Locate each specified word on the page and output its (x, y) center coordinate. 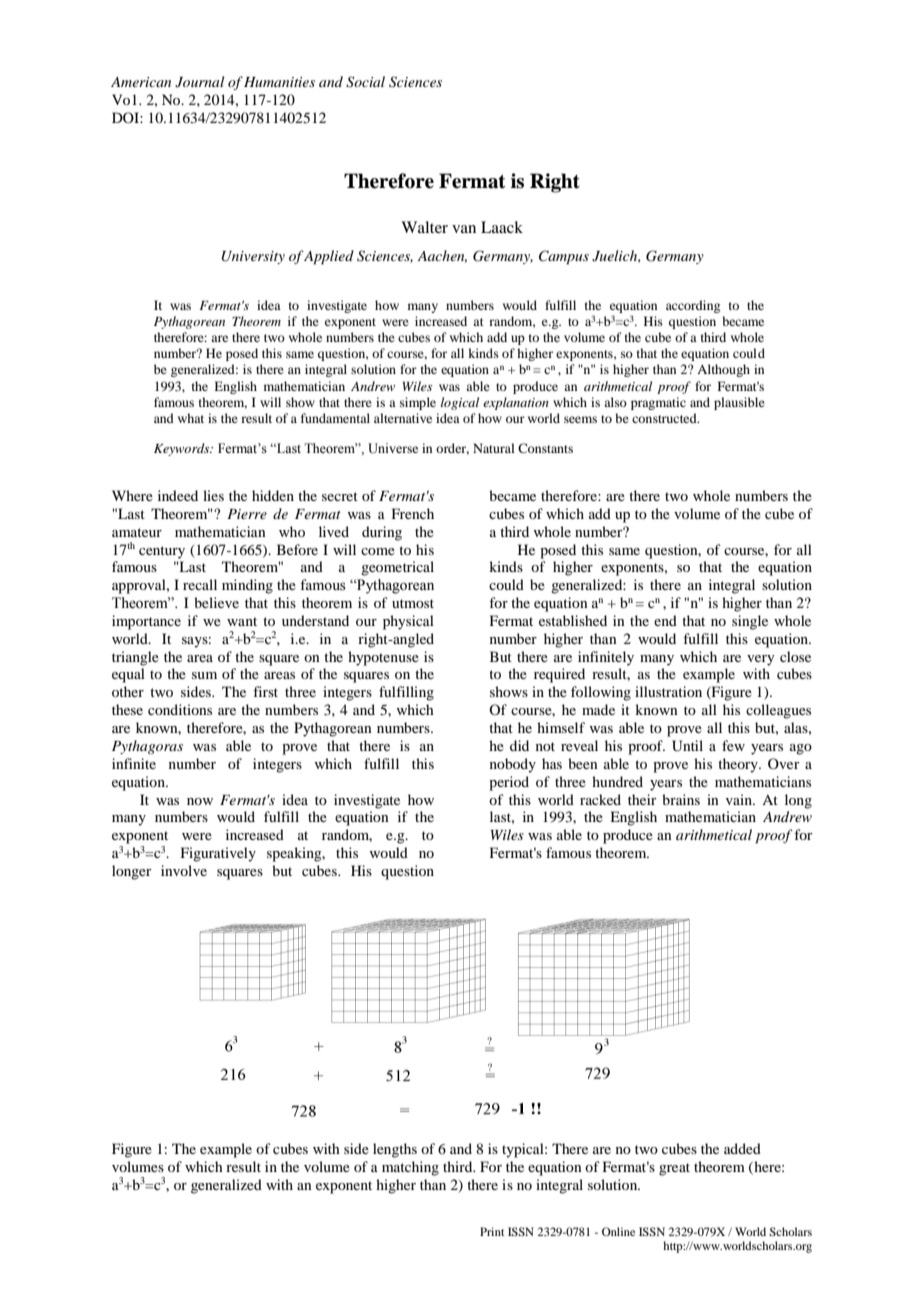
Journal (199, 82)
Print (492, 1231)
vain (740, 799)
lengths (395, 1150)
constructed (665, 418)
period (509, 783)
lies (213, 495)
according (693, 306)
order (452, 449)
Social (365, 82)
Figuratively (218, 854)
